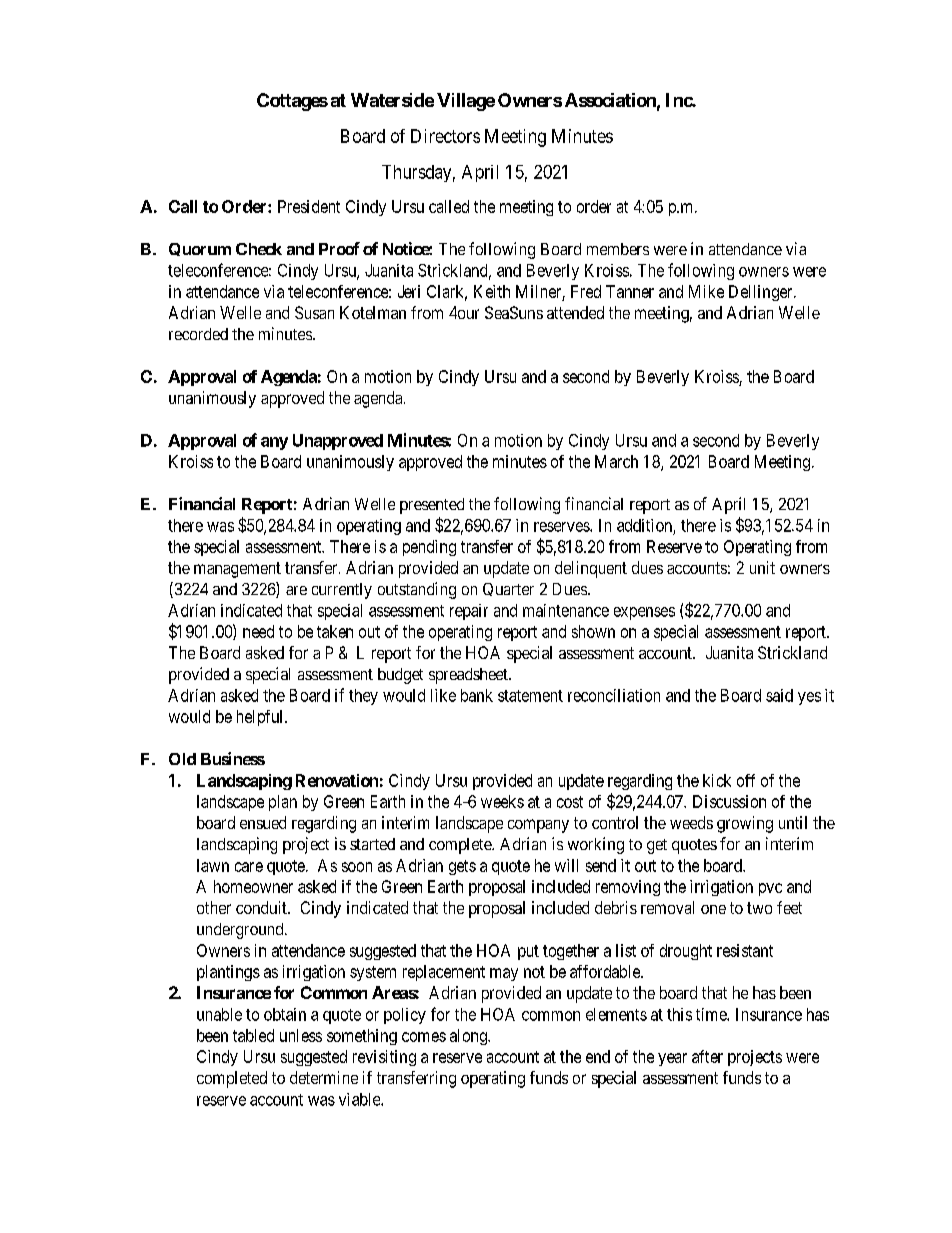 This screenshot has width=952, height=1233. Describe the element at coordinates (469, 1037) in the screenshot. I see `along` at that location.
